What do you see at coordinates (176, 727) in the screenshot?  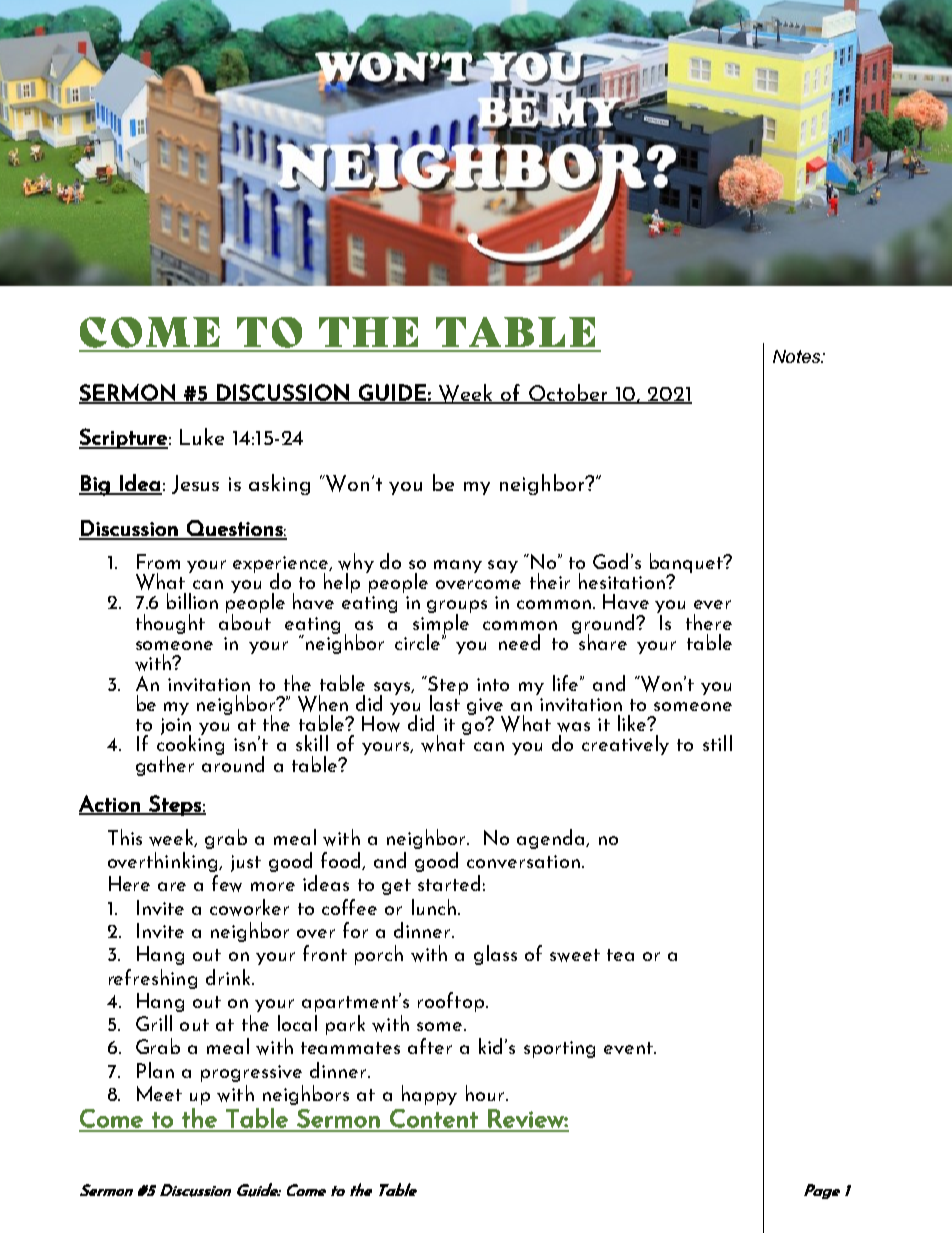 I see `join` at bounding box center [176, 727].
